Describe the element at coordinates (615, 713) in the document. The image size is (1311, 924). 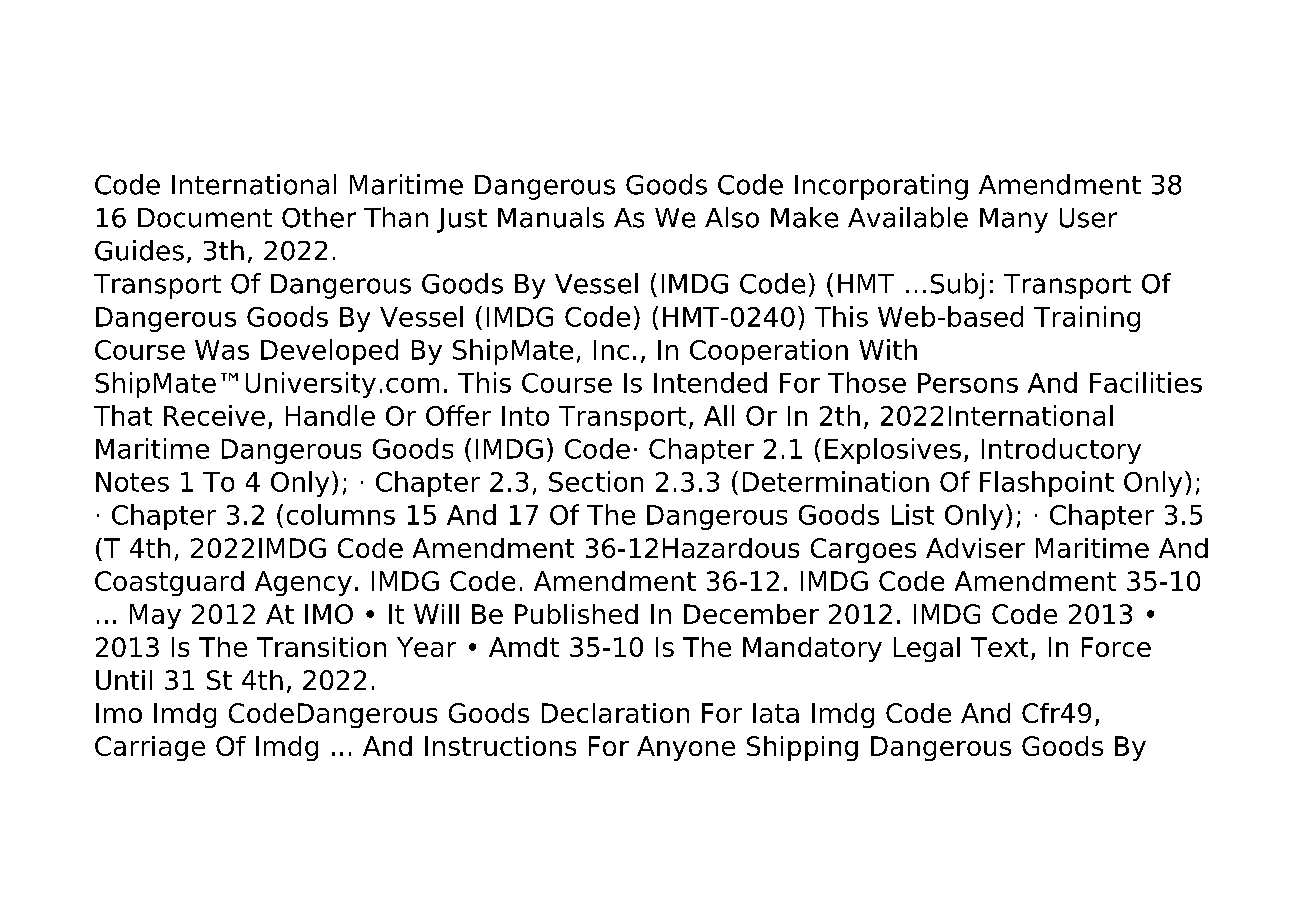
I see `Declaration` at that location.
